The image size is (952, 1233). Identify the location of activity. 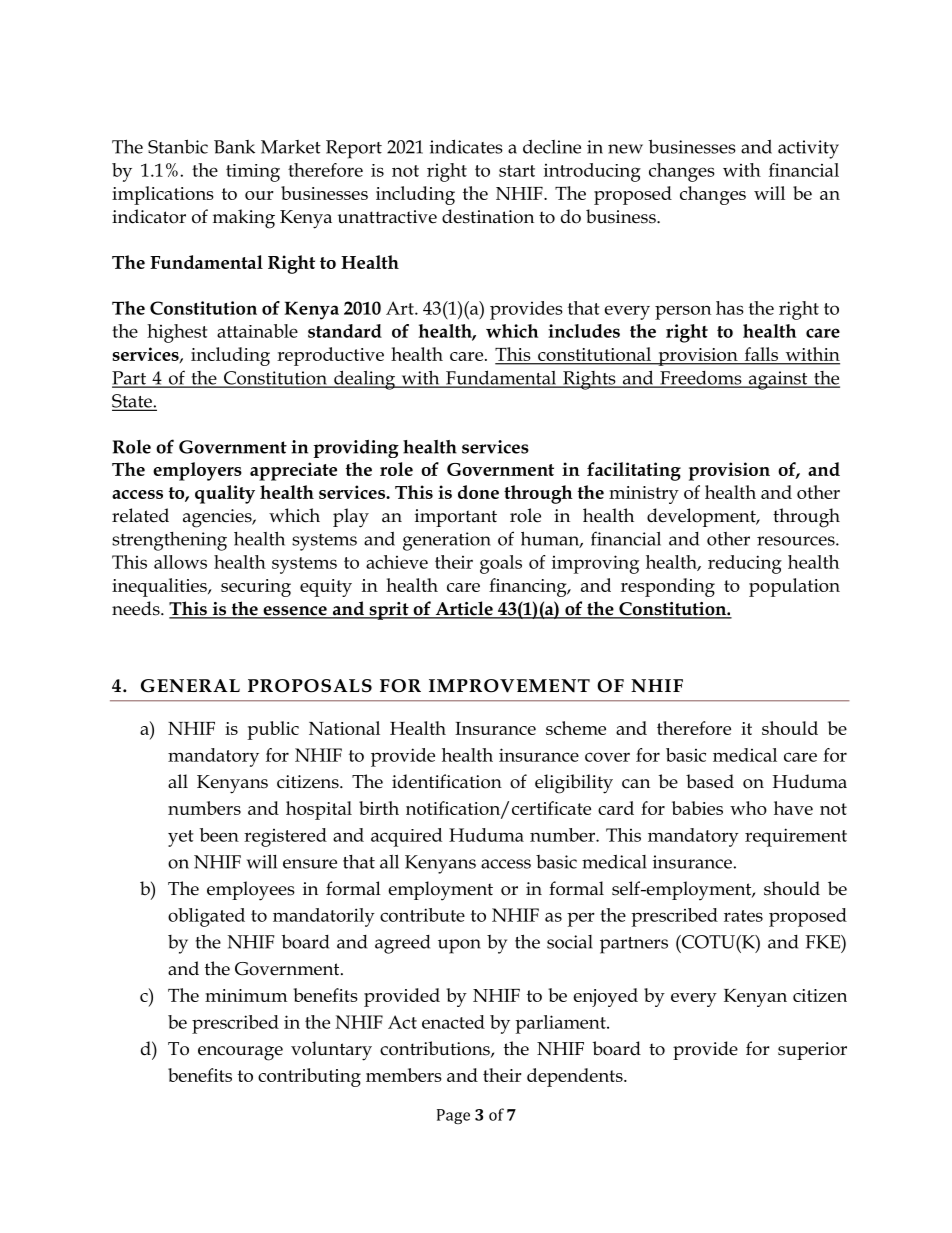
(808, 149).
